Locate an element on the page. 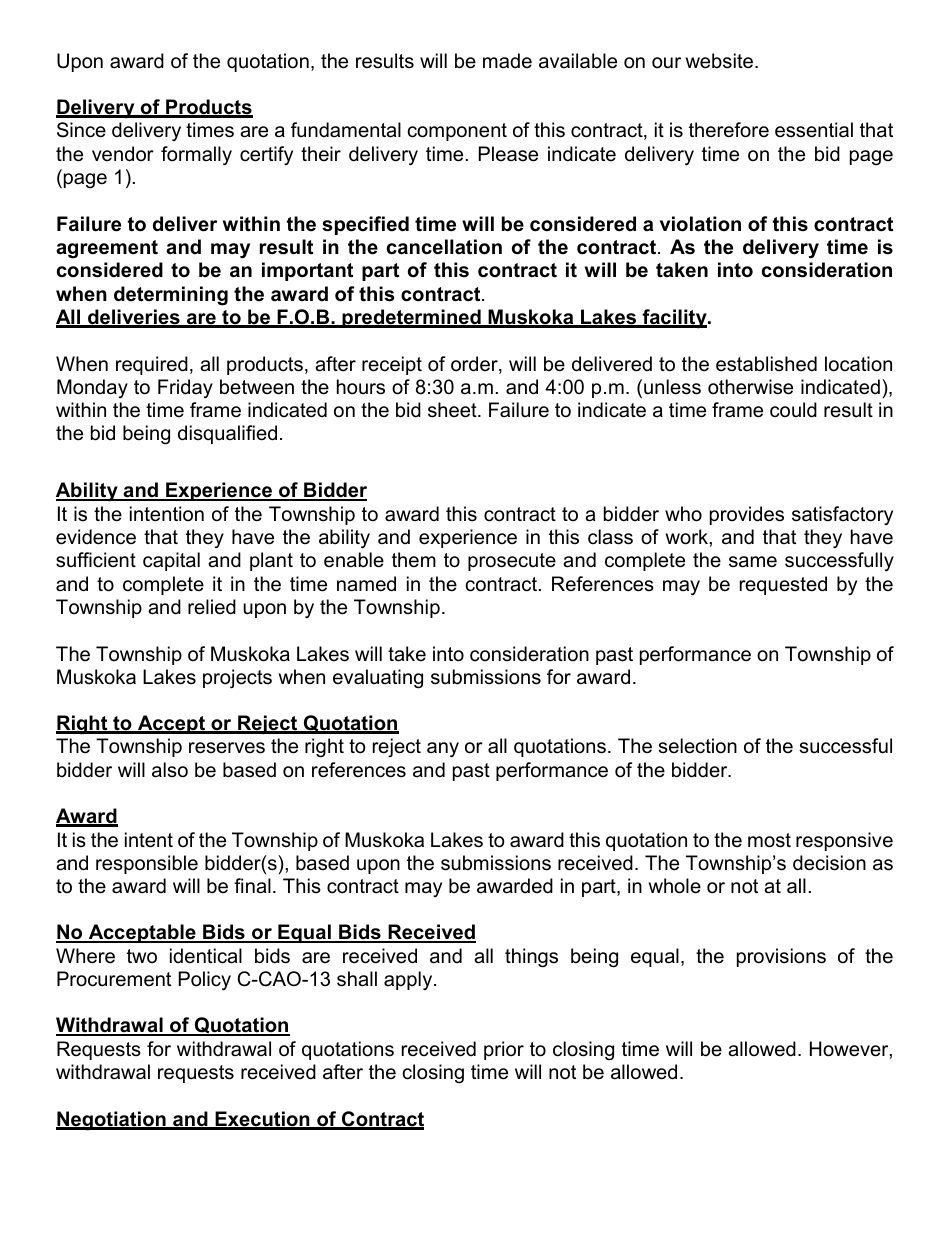 This document has height=1233, width=952. Negotiation is located at coordinates (112, 1121).
